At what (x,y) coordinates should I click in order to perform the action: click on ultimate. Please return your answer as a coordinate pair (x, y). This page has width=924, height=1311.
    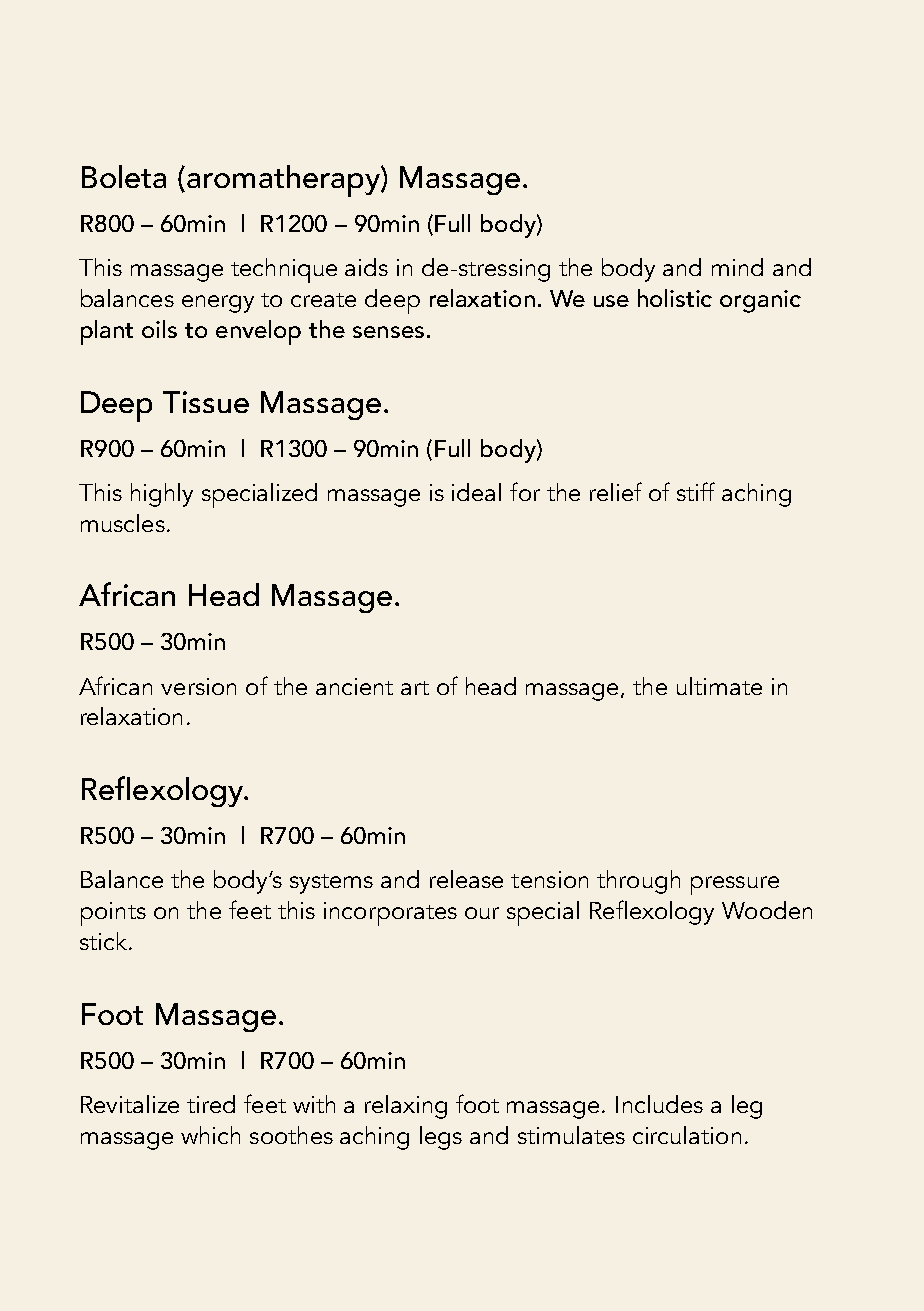
    Looking at the image, I should click on (719, 686).
